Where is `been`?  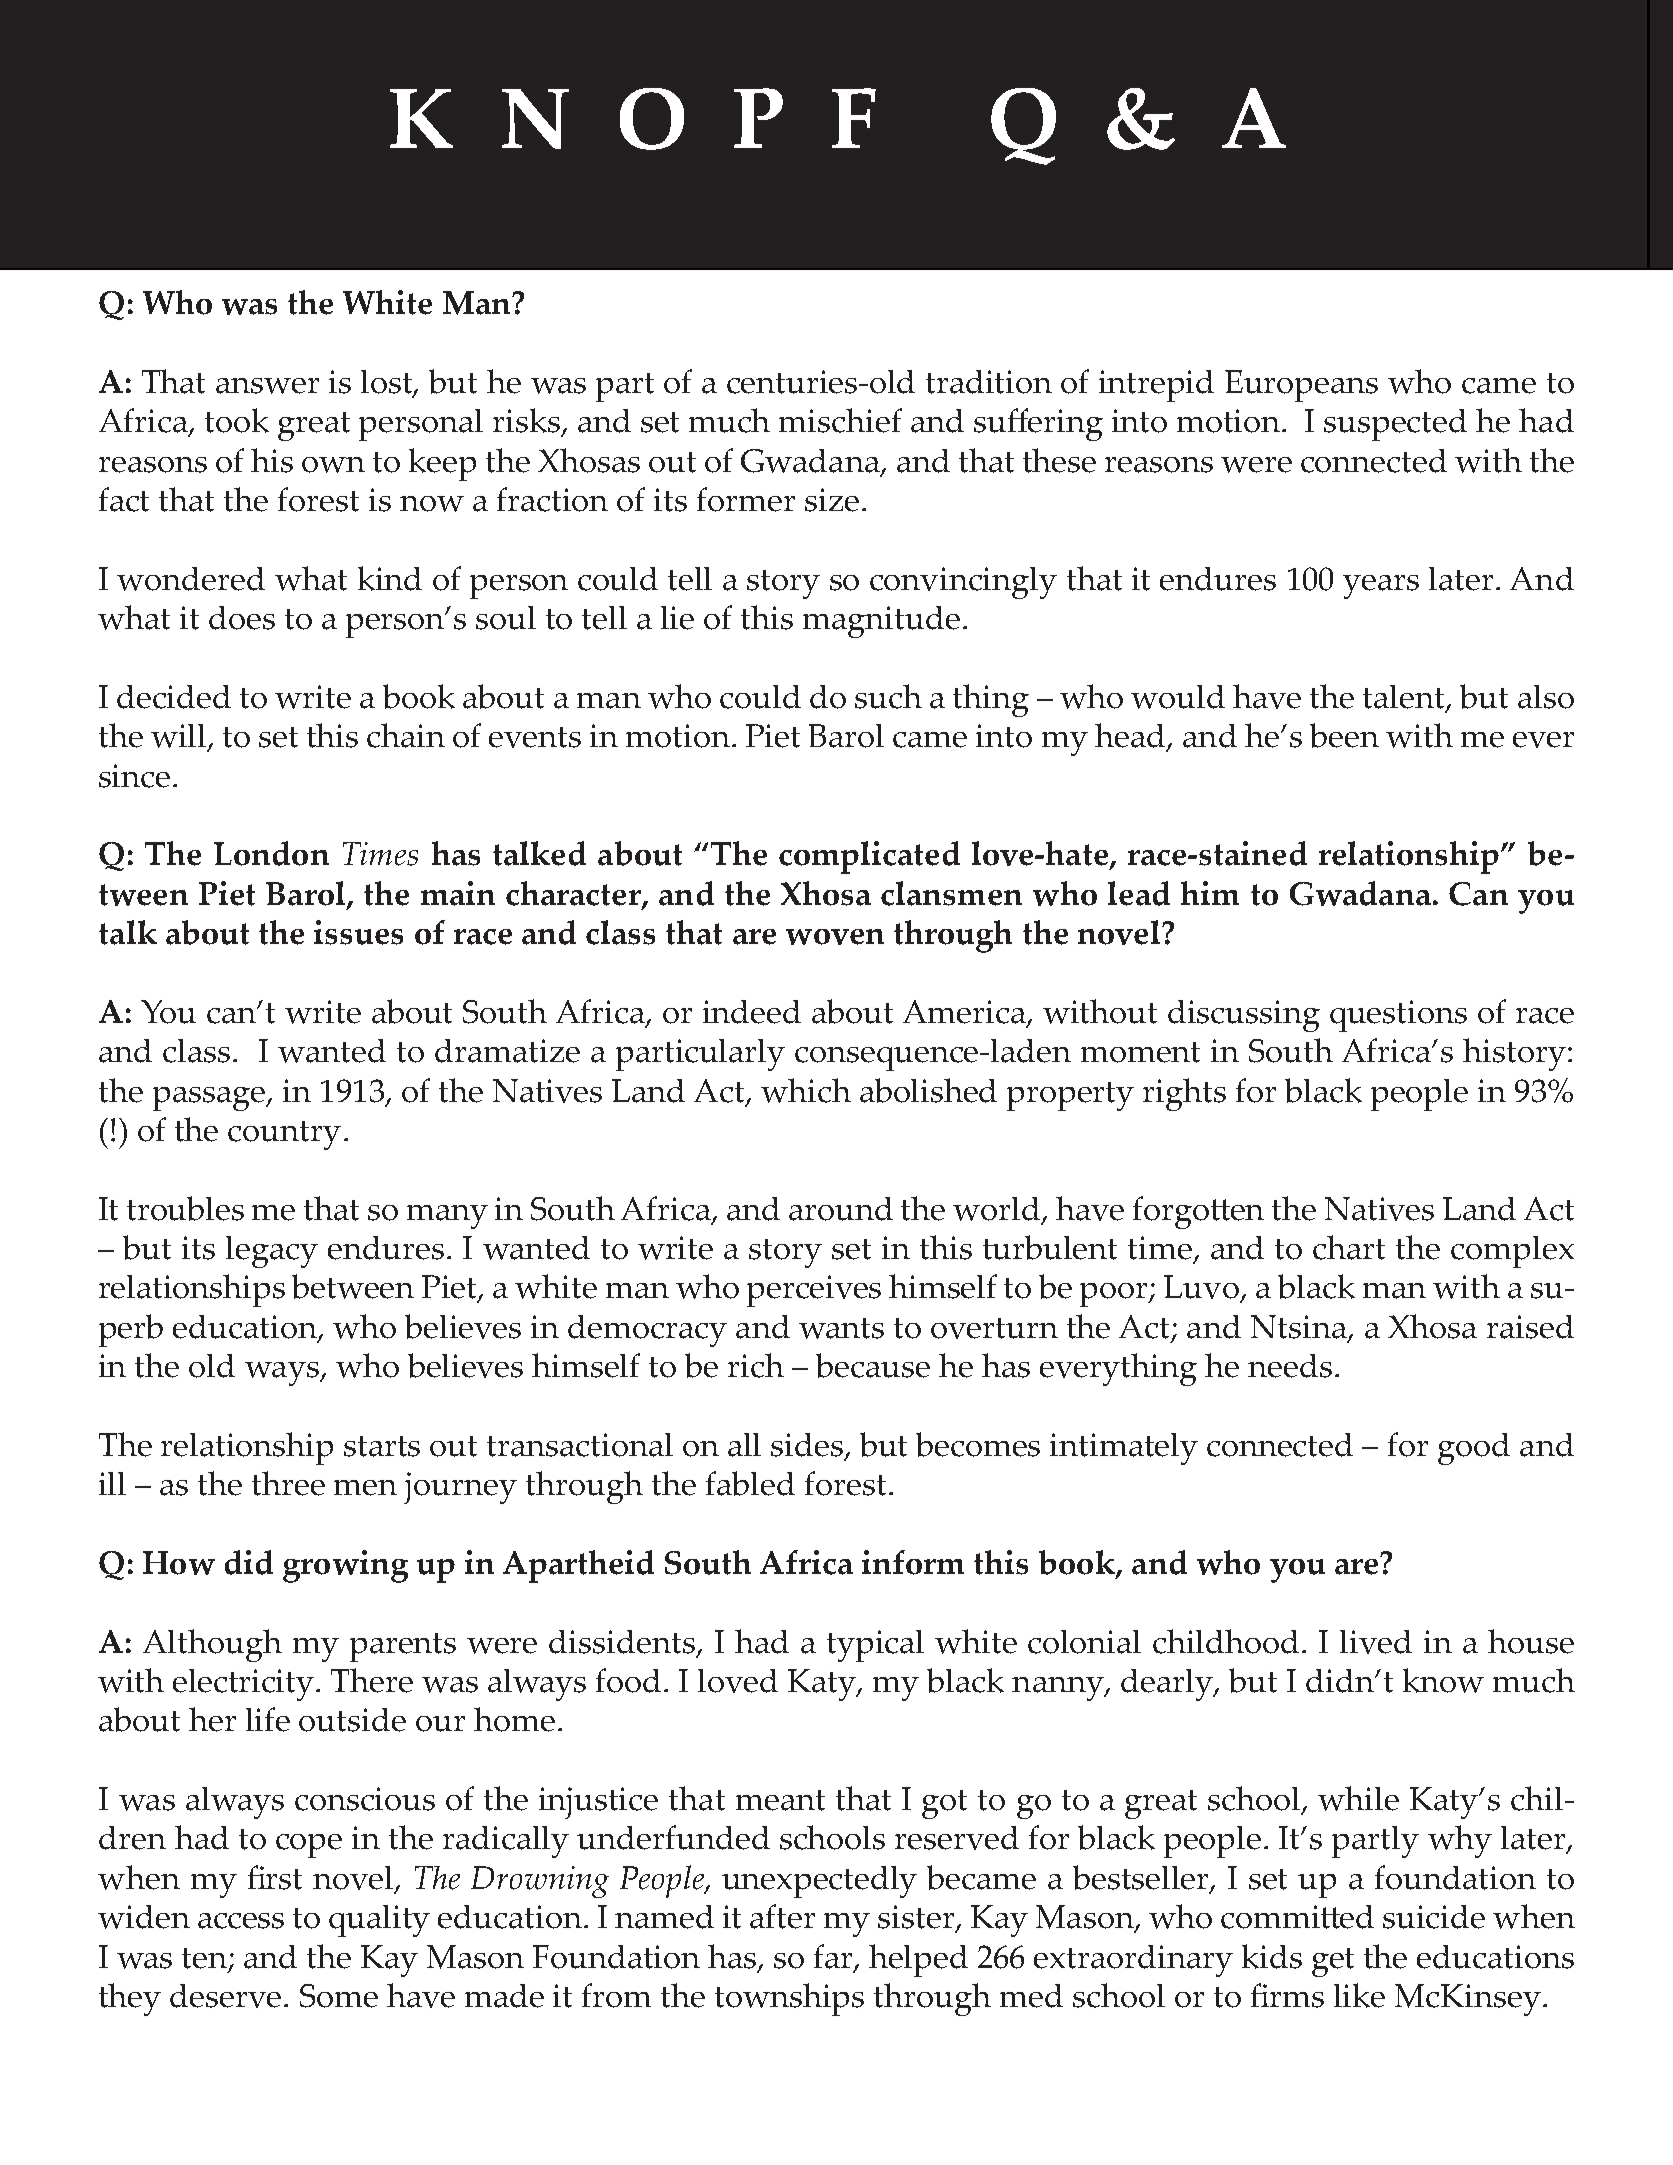
been is located at coordinates (1344, 735).
